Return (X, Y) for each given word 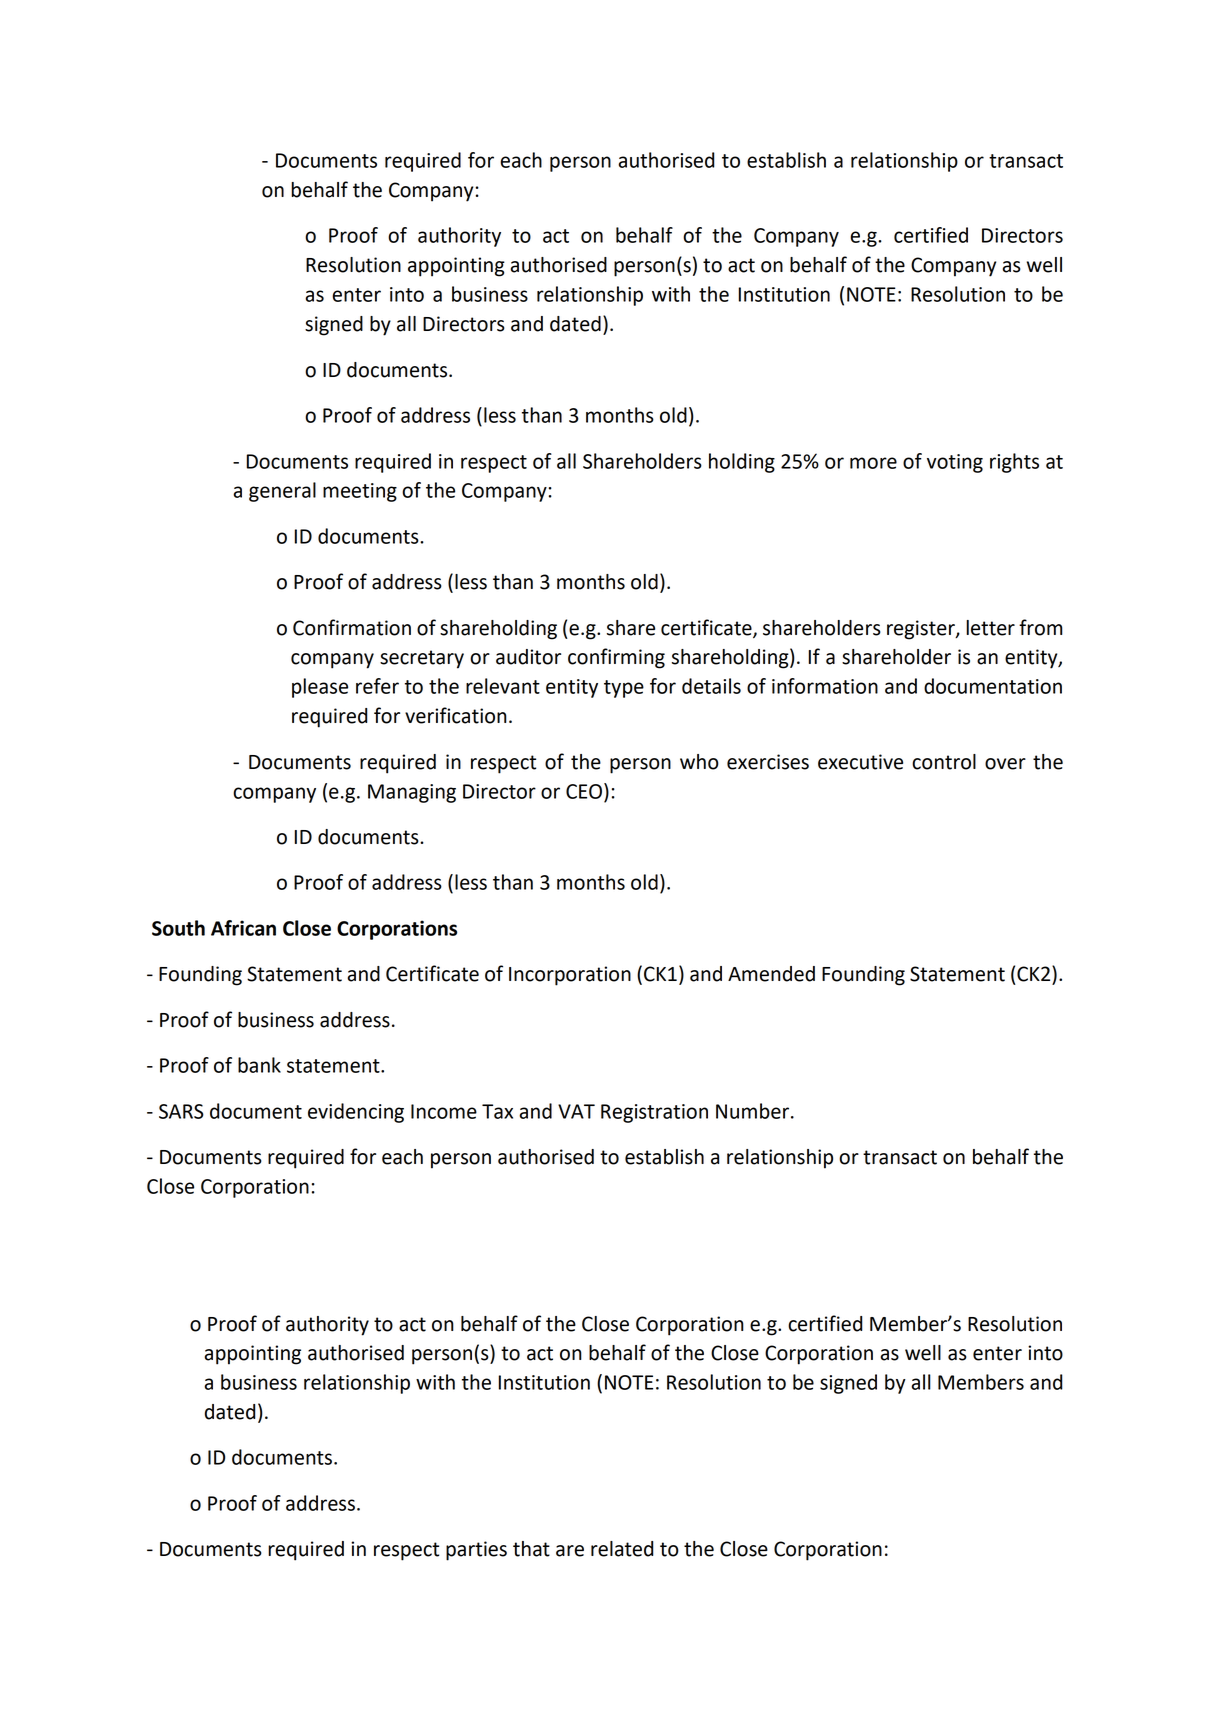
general (282, 492)
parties (476, 1551)
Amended (771, 974)
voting (955, 463)
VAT (576, 1111)
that (531, 1549)
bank (259, 1065)
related (622, 1549)
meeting (360, 492)
